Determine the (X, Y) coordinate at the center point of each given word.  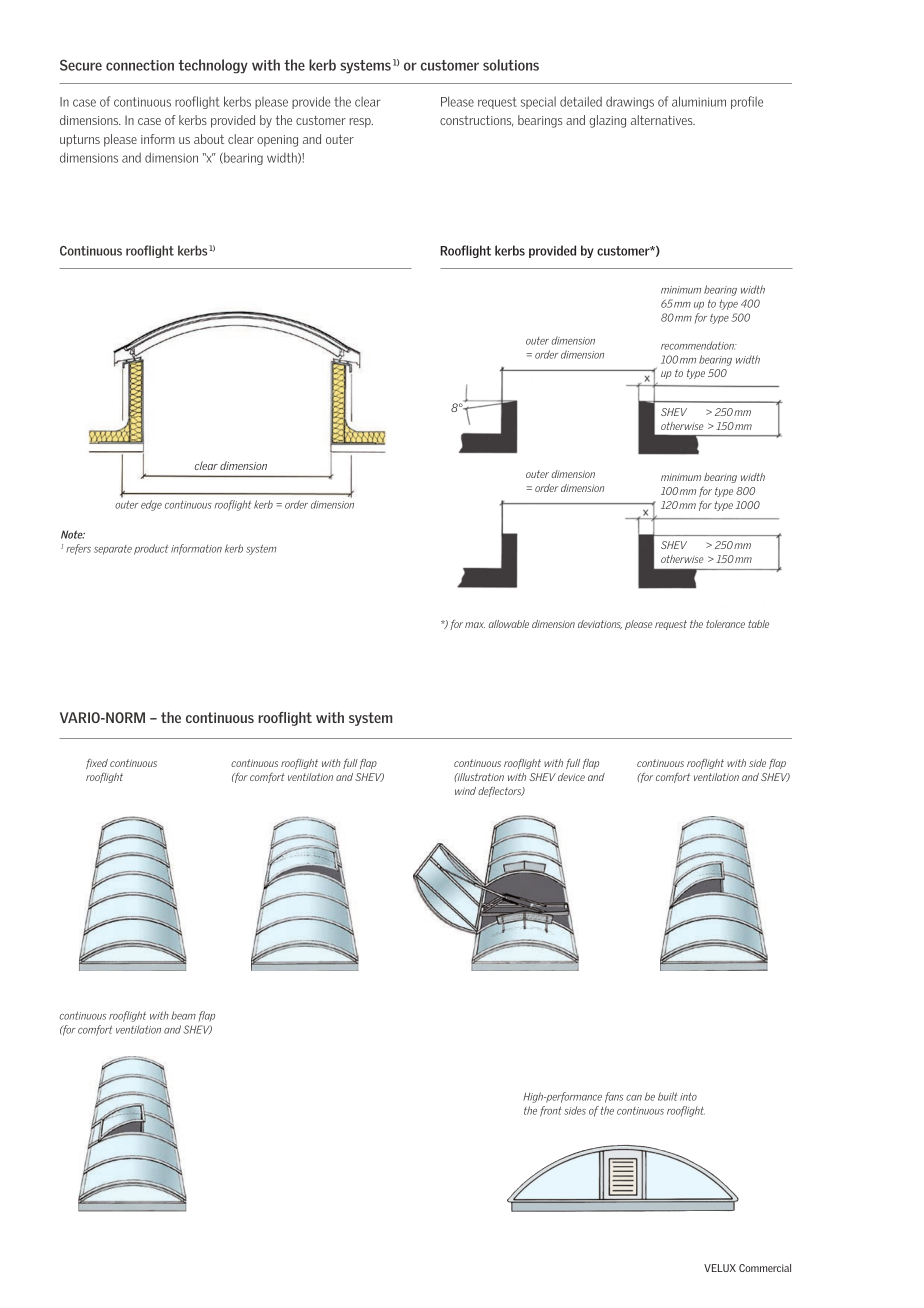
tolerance (725, 624)
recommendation (698, 345)
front (551, 1111)
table (758, 624)
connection (140, 65)
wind (465, 791)
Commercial (765, 1268)
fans (614, 1097)
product (151, 549)
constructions (477, 121)
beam (183, 1015)
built (668, 1096)
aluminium (699, 101)
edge (151, 505)
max (475, 625)
